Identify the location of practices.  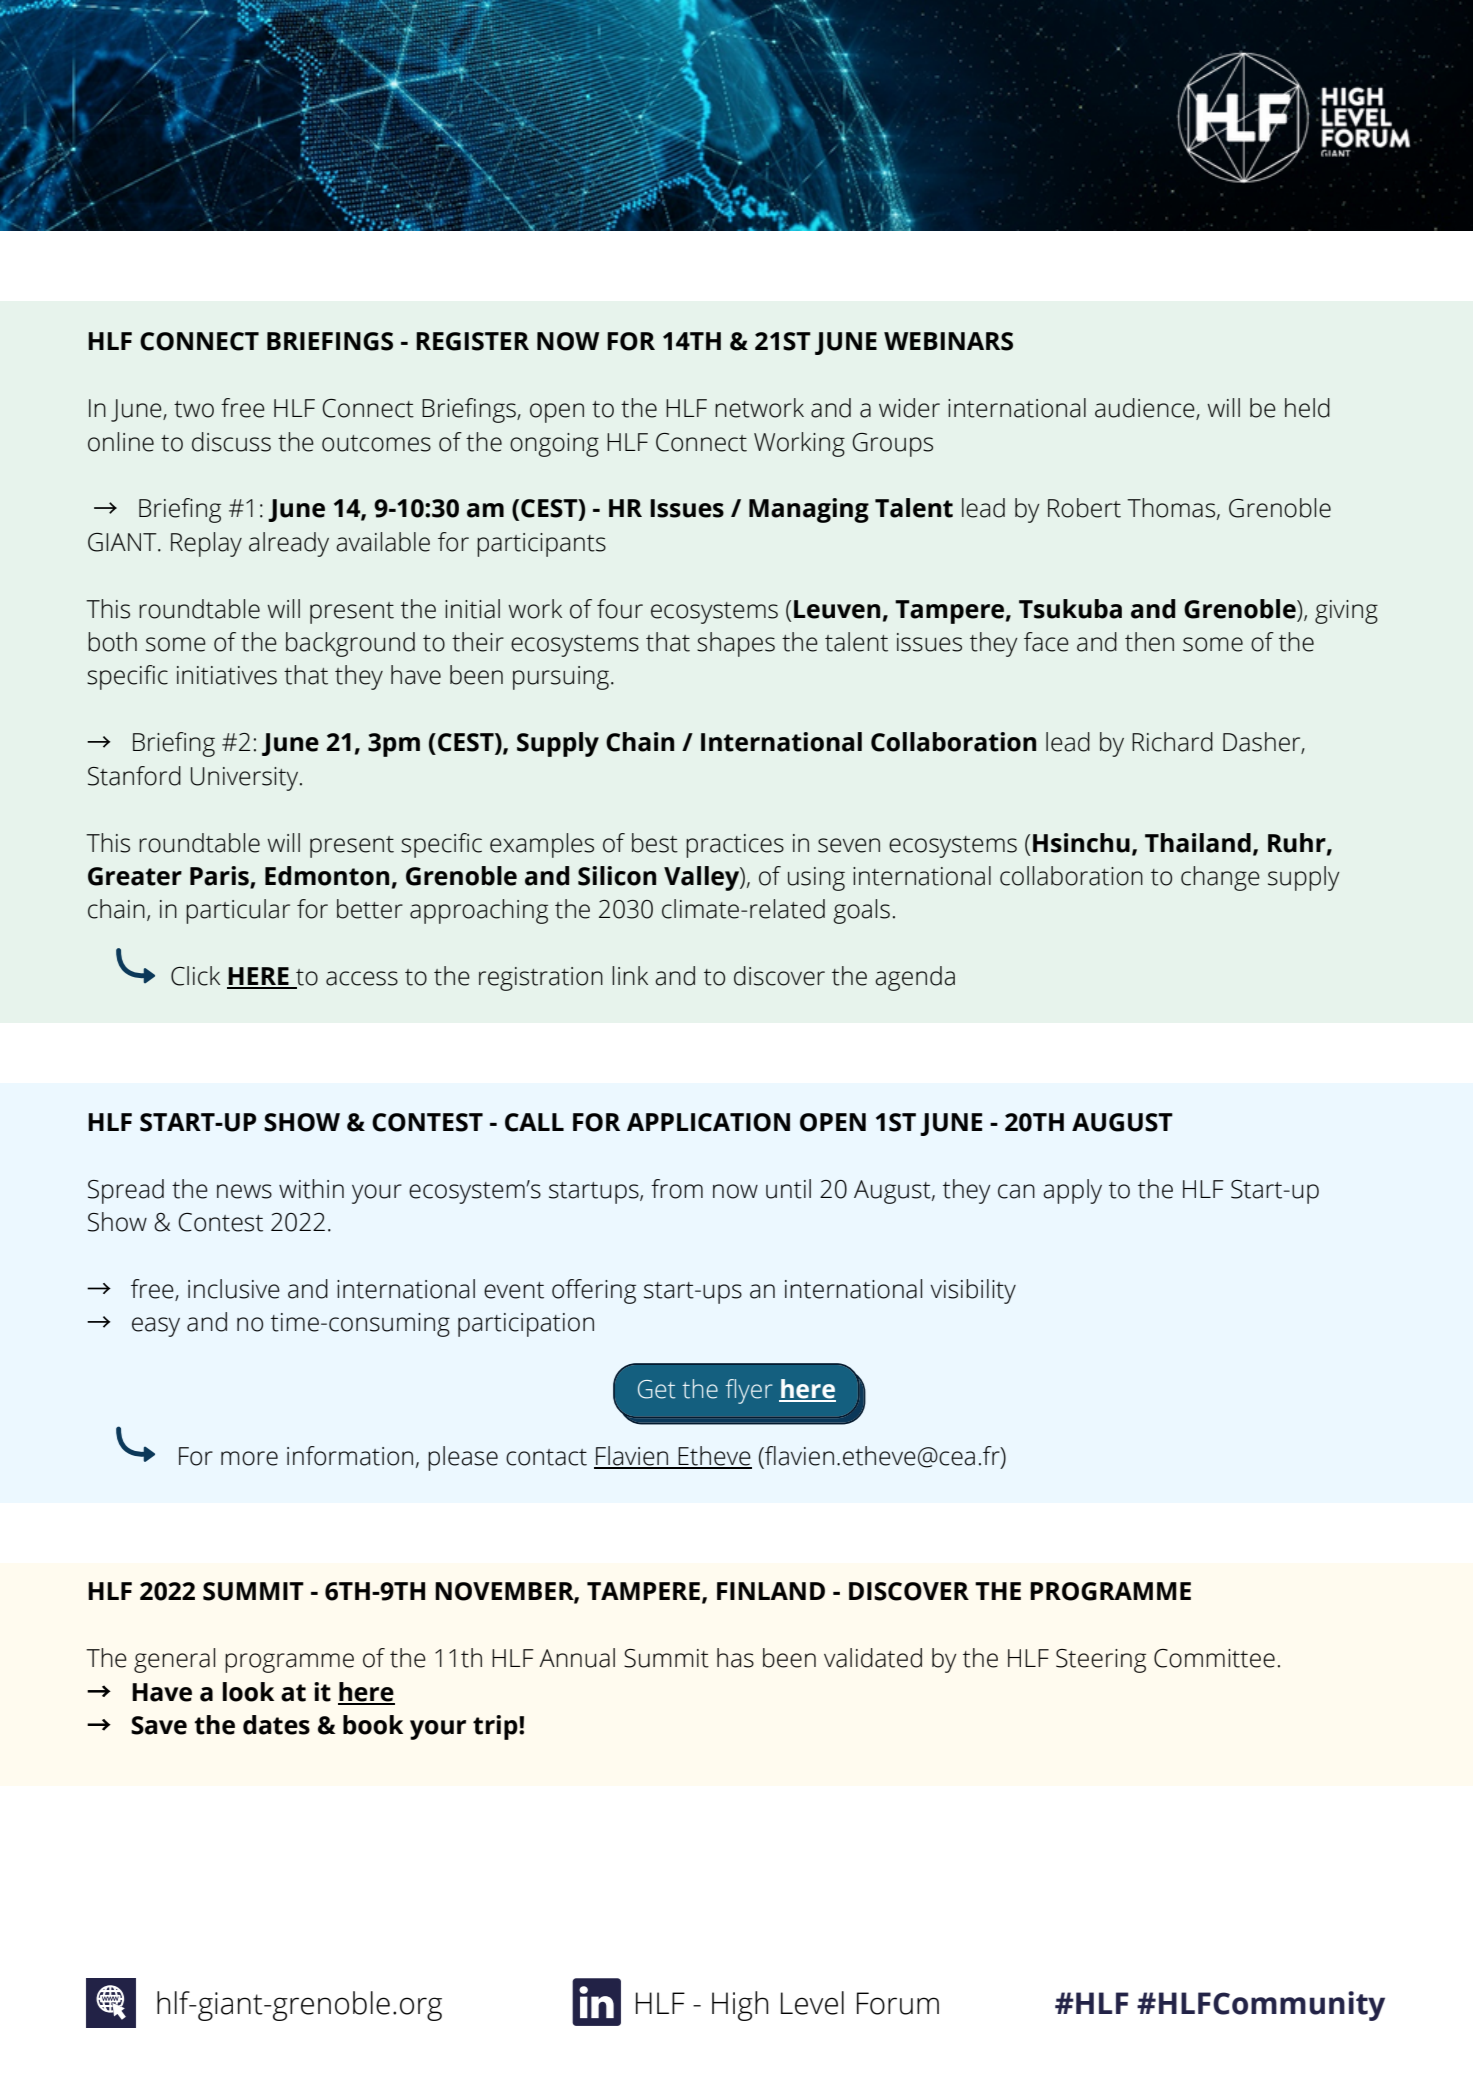
(735, 846).
